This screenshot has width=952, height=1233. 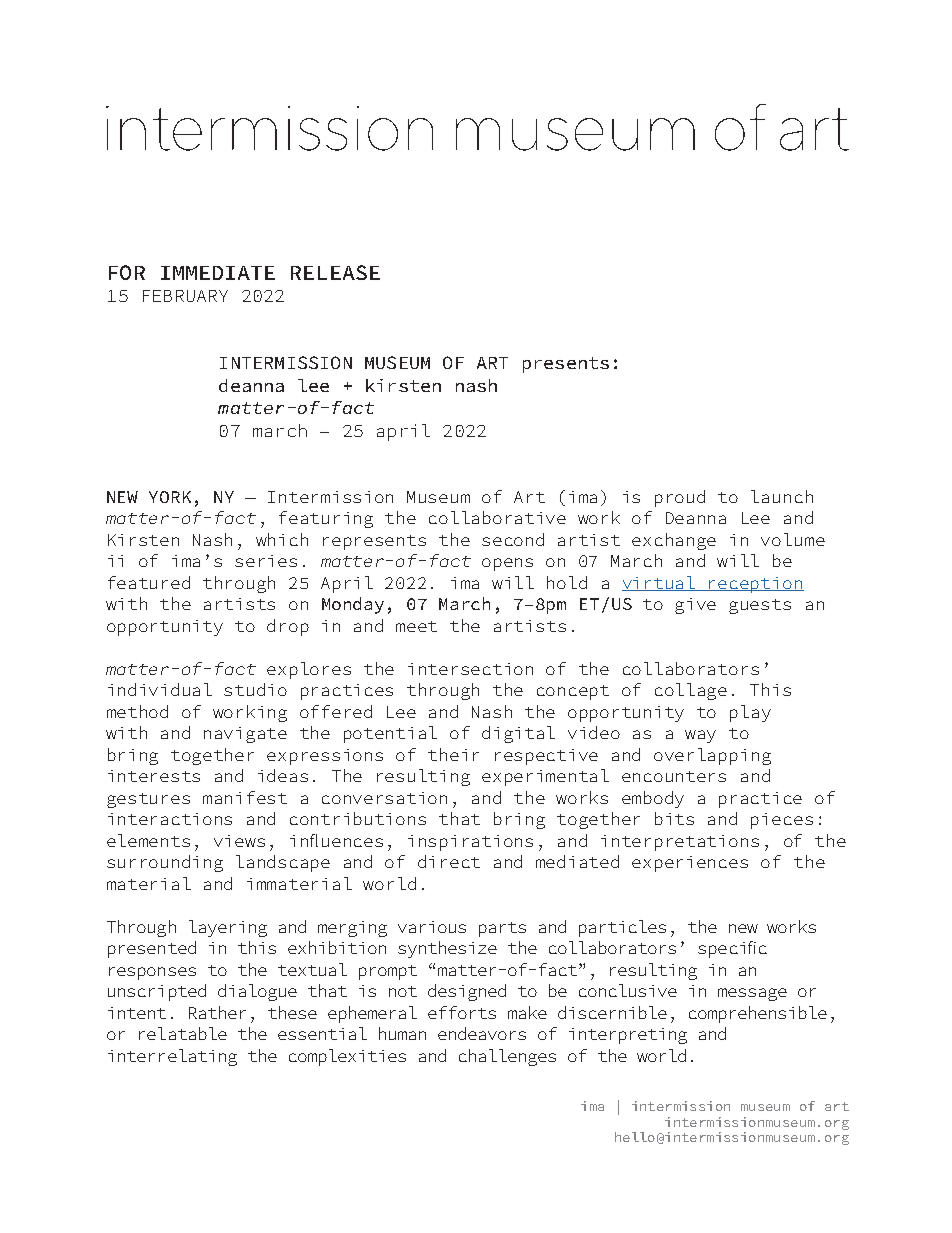 What do you see at coordinates (497, 517) in the screenshot?
I see `collaborative` at bounding box center [497, 517].
